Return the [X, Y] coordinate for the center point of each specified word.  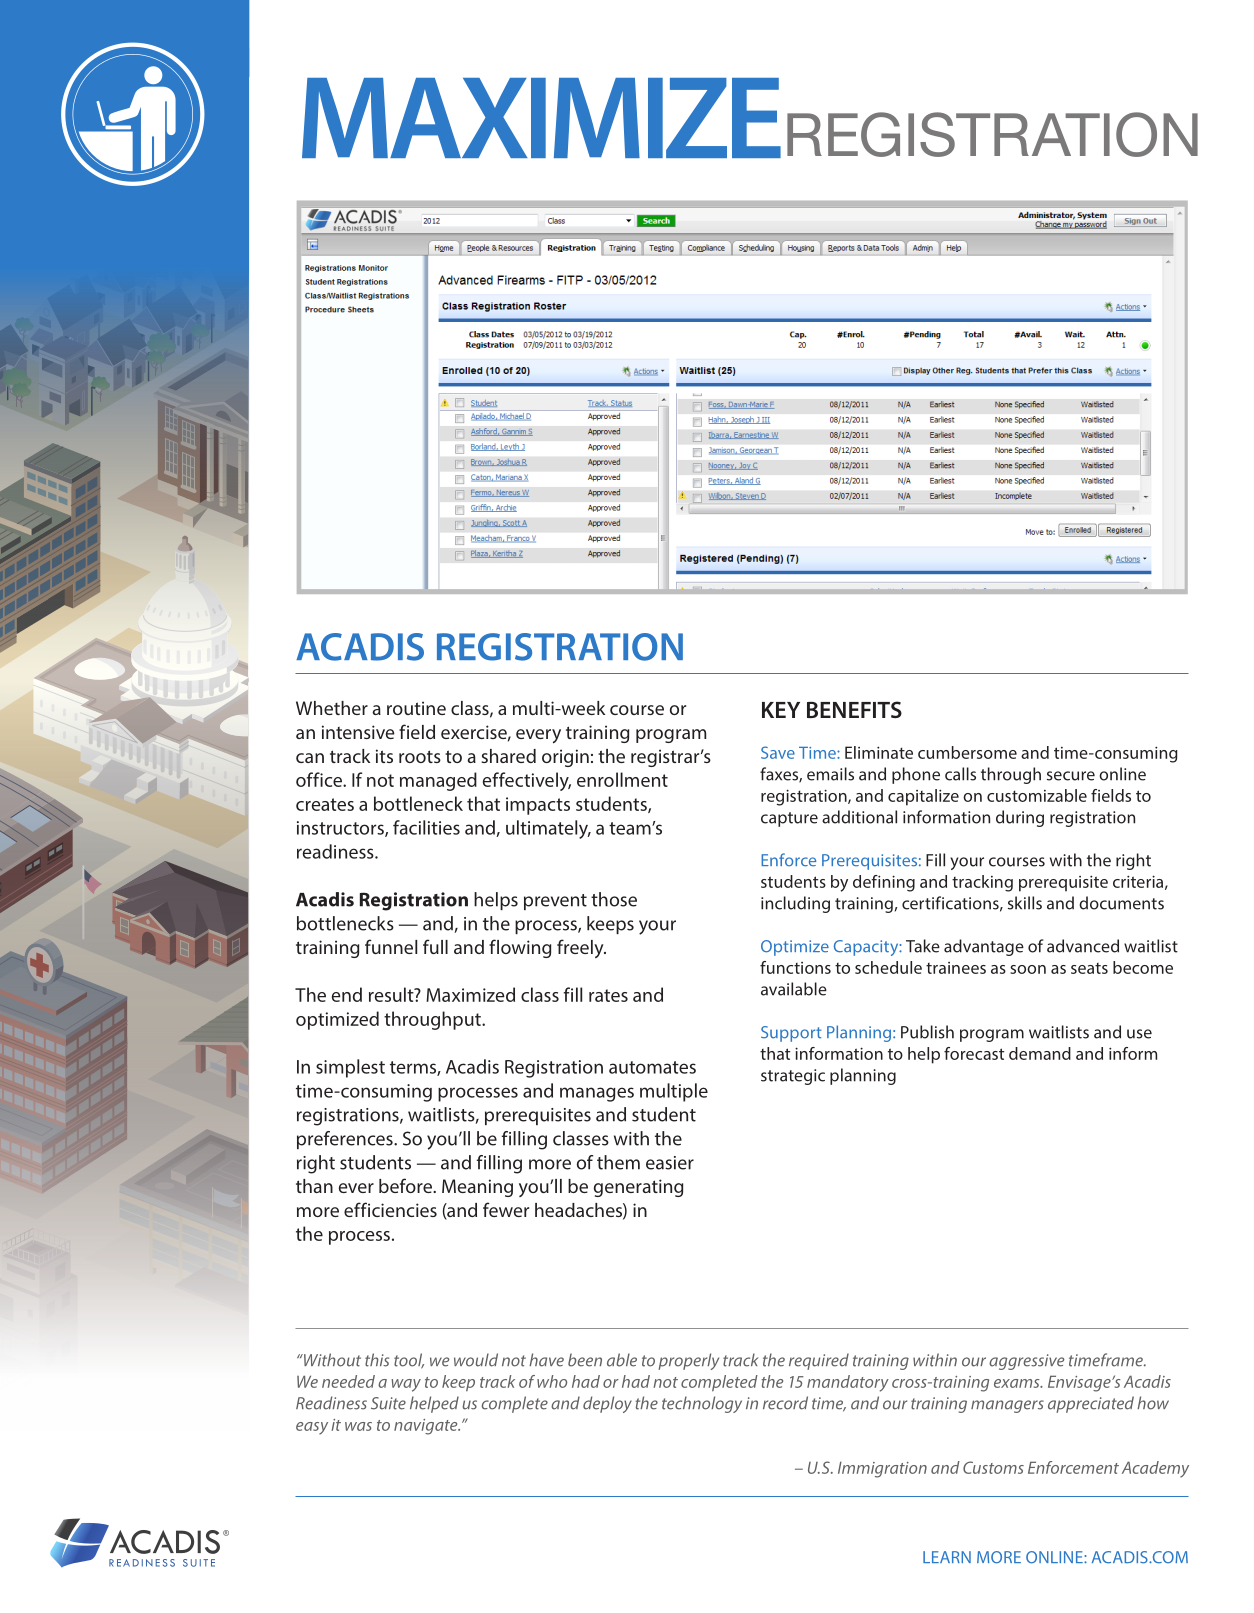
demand [1040, 1053]
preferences [346, 1140]
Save [778, 752]
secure [1071, 776]
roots [420, 756]
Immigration [882, 1469]
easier [670, 1163]
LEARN [947, 1557]
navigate [427, 1427]
